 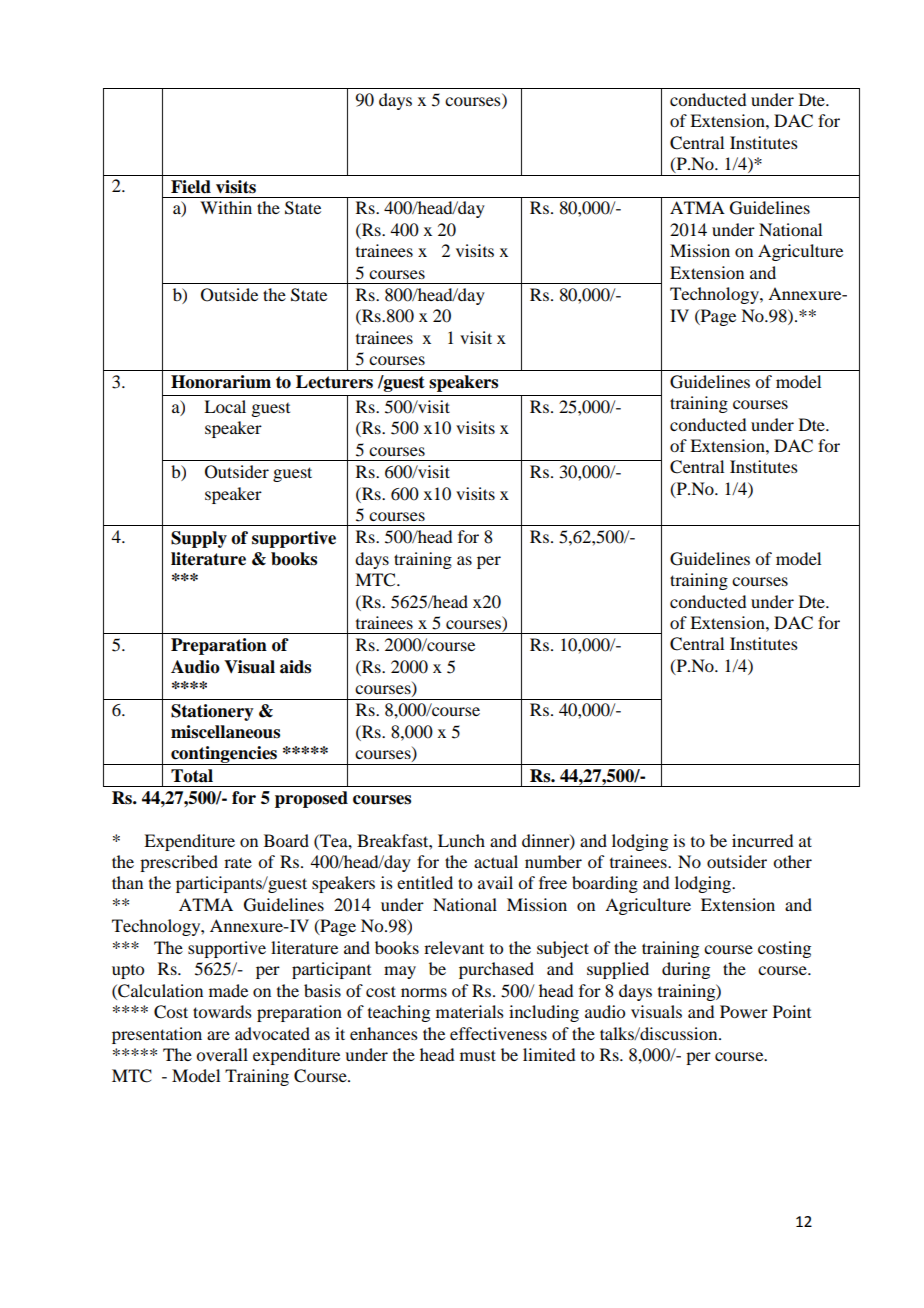 I want to click on incurred, so click(x=762, y=840).
